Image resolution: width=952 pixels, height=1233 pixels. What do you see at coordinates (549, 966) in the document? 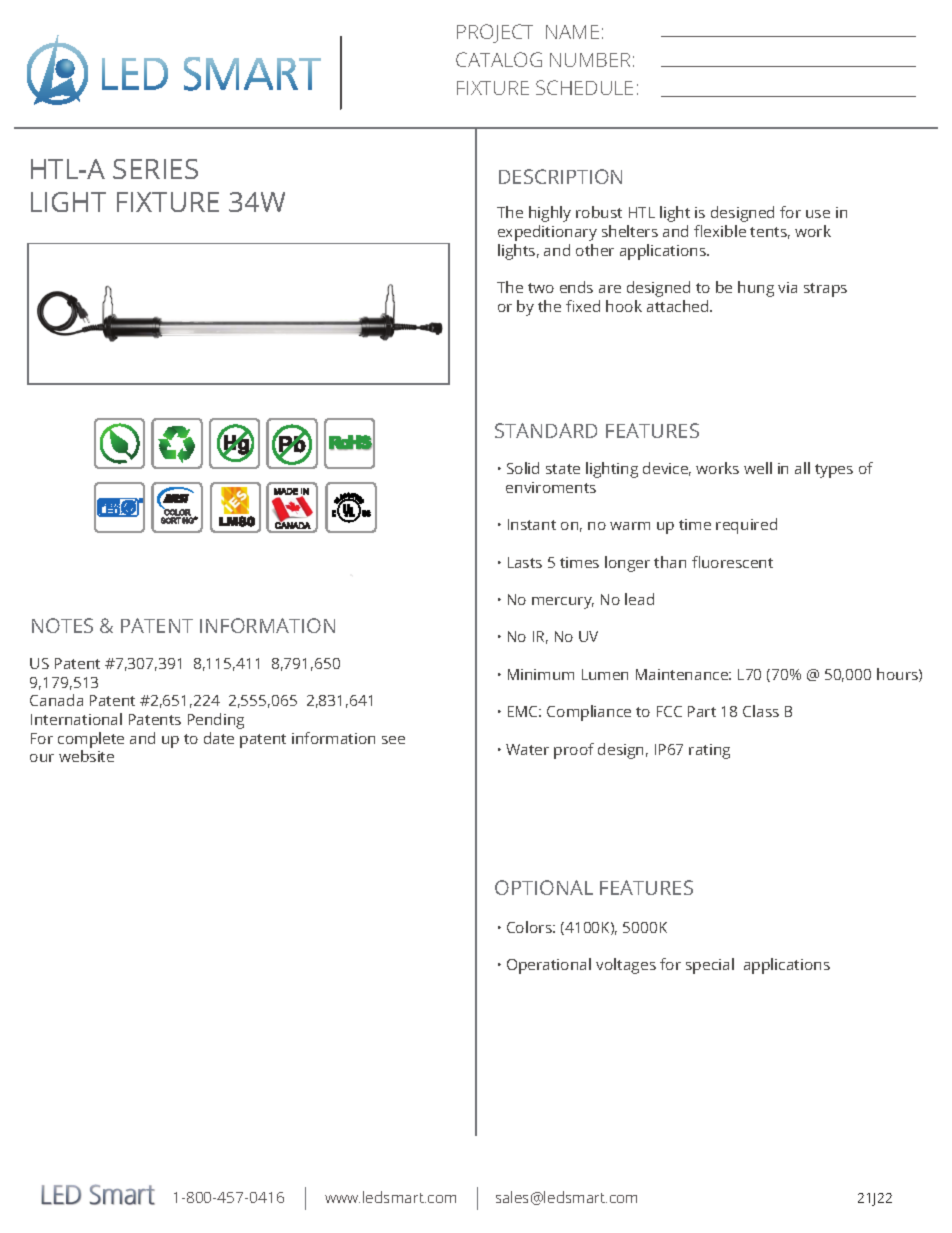
I see `Operational` at bounding box center [549, 966].
